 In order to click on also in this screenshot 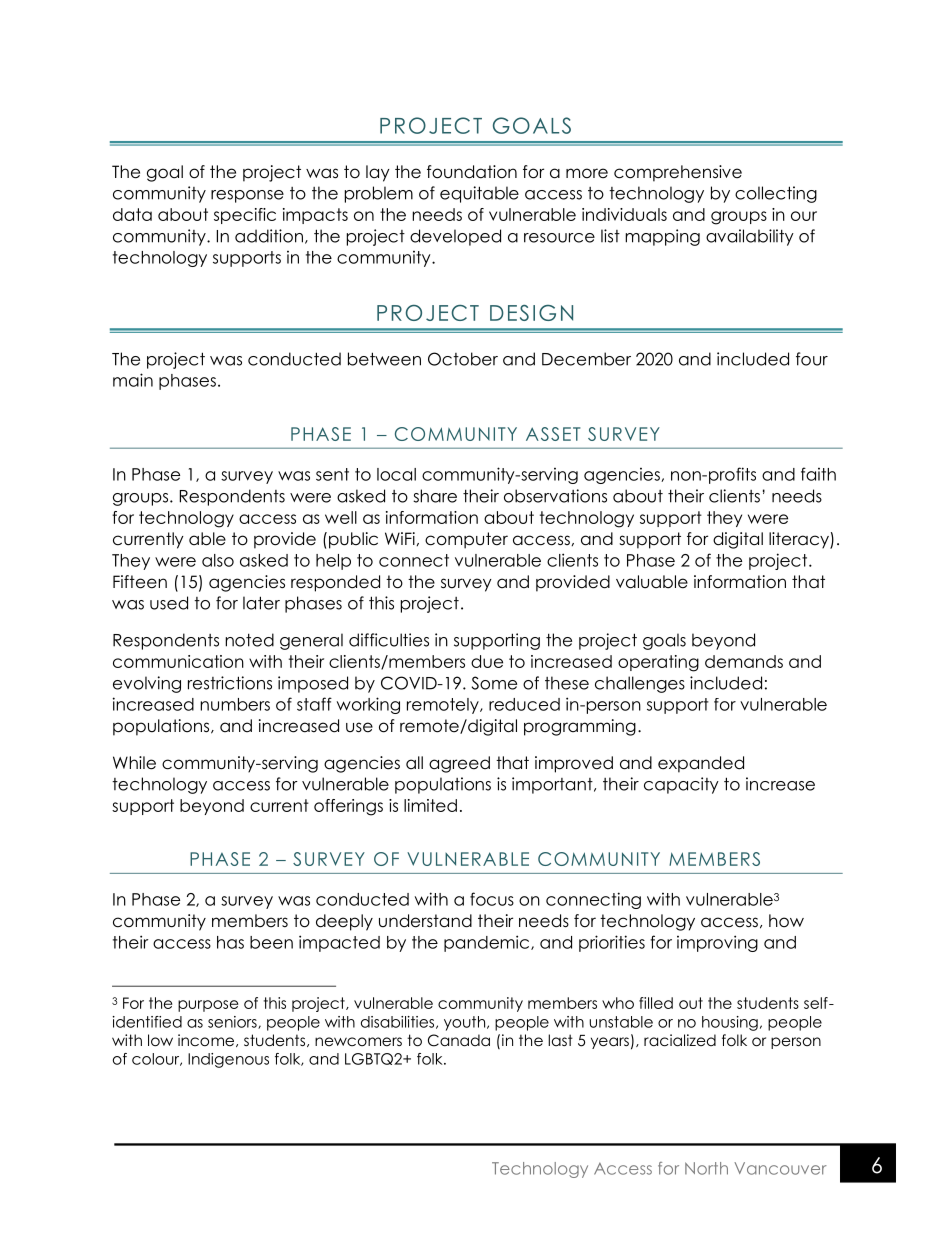, I will do `click(218, 560)`.
